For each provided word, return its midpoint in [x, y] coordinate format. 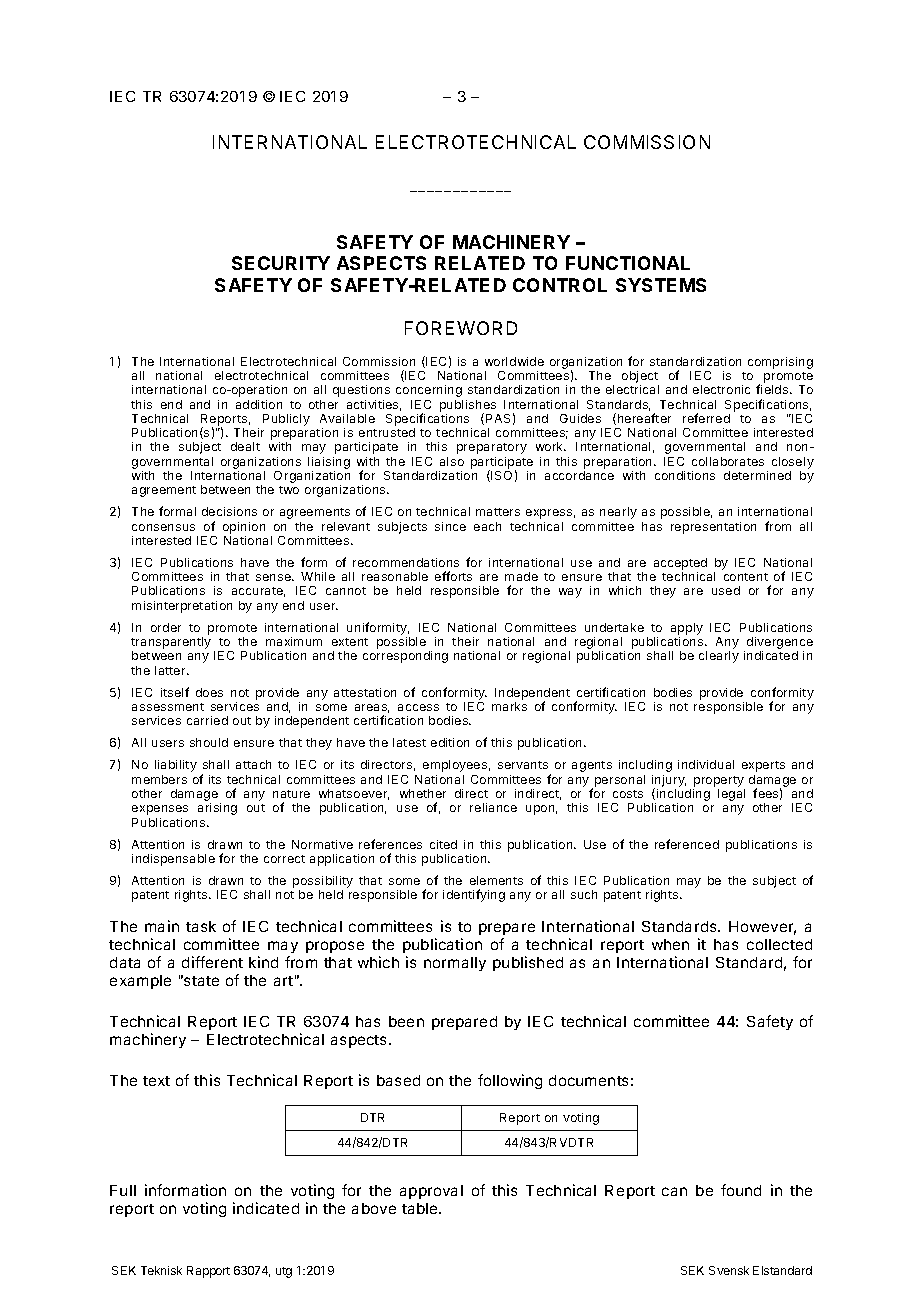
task [201, 926]
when [670, 944]
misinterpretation [182, 607]
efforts [453, 576]
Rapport [208, 1272]
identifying [474, 895]
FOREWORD [461, 328]
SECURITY [281, 263]
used [726, 590]
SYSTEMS [661, 285]
